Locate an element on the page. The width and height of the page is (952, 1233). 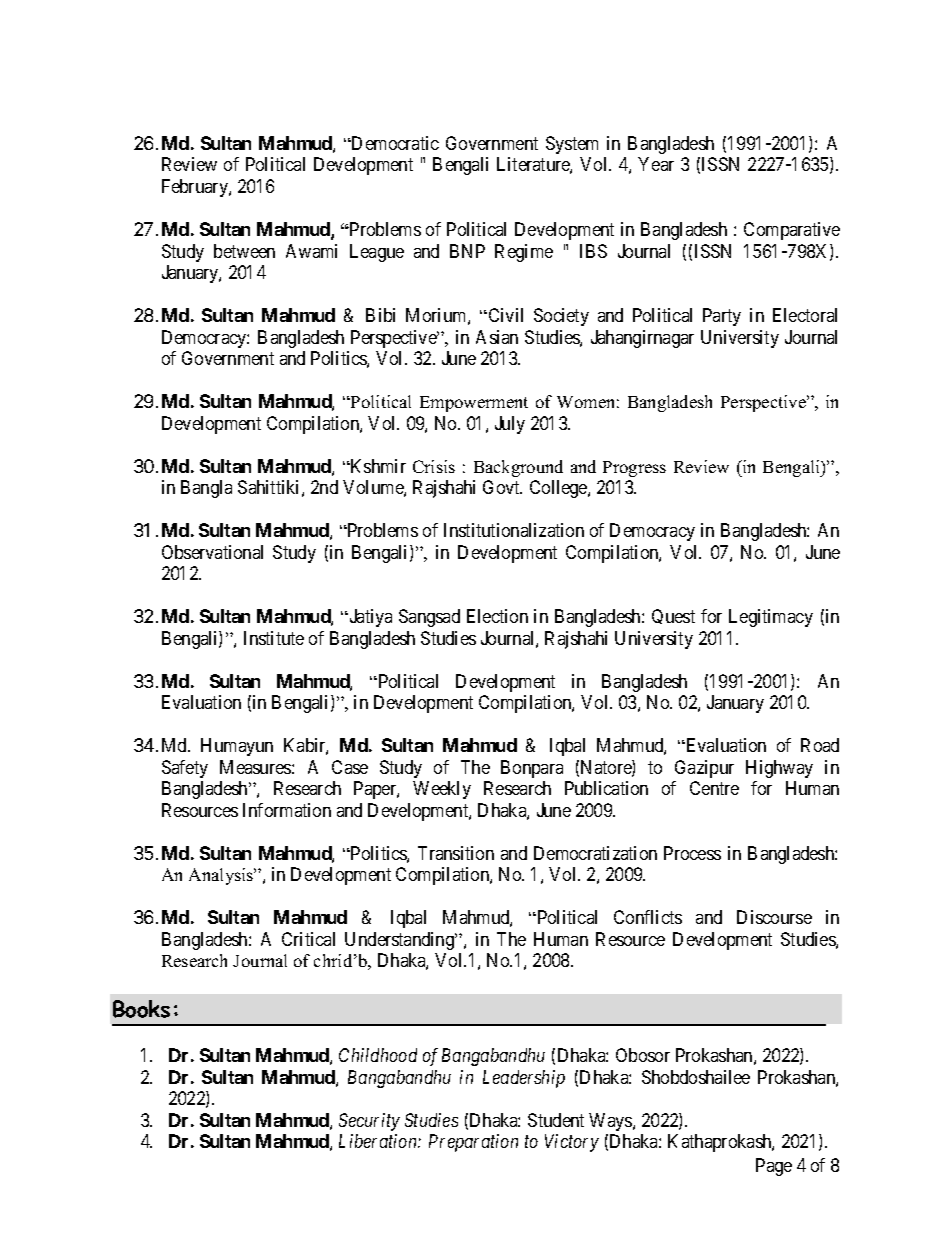
between is located at coordinates (244, 251).
